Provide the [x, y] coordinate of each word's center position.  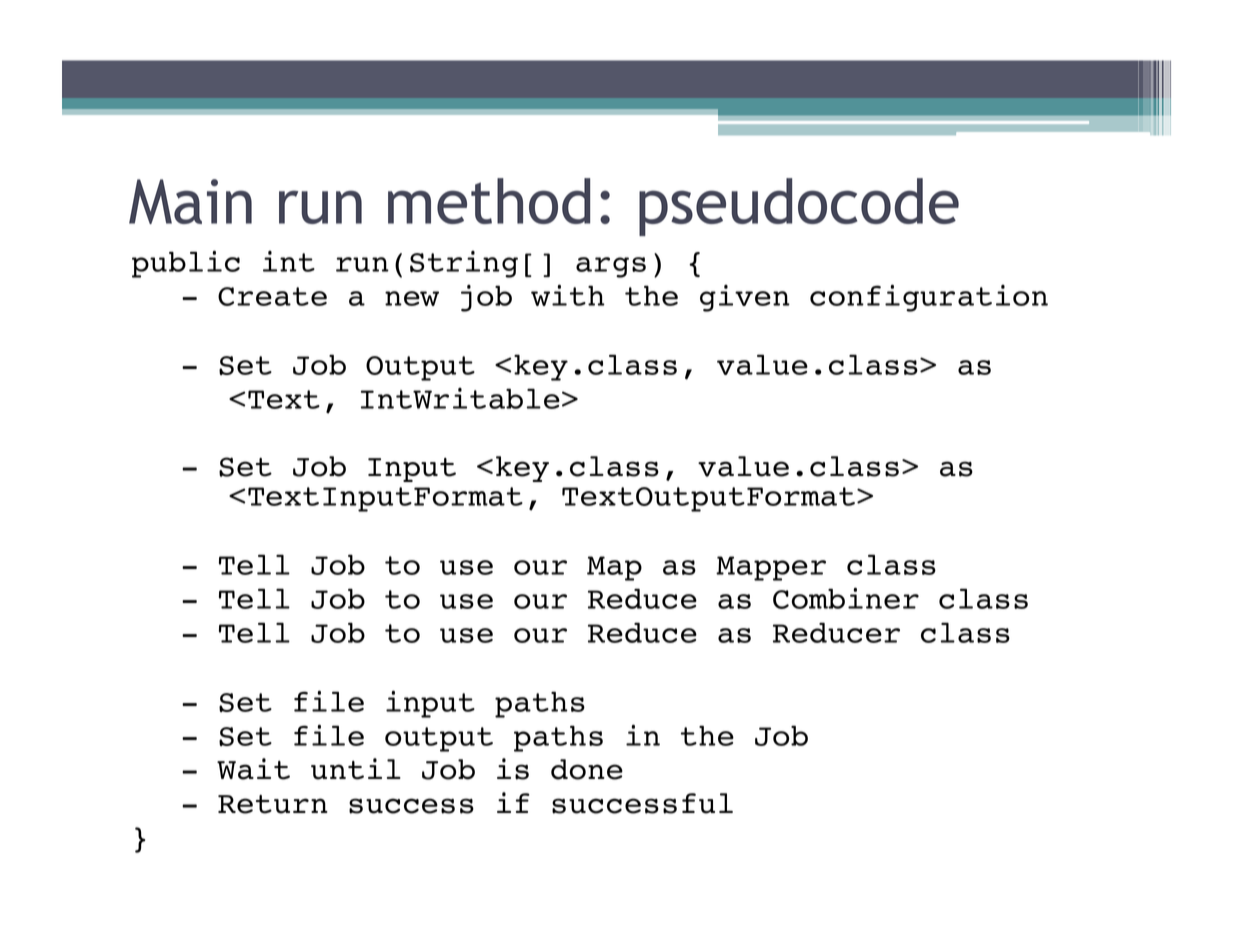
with [568, 295]
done [587, 769]
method [489, 201]
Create [272, 296]
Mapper [771, 568]
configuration [929, 298]
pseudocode [799, 207]
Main [190, 201]
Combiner [846, 598]
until [356, 769]
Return [273, 804]
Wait [253, 769]
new [412, 298]
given [745, 298]
